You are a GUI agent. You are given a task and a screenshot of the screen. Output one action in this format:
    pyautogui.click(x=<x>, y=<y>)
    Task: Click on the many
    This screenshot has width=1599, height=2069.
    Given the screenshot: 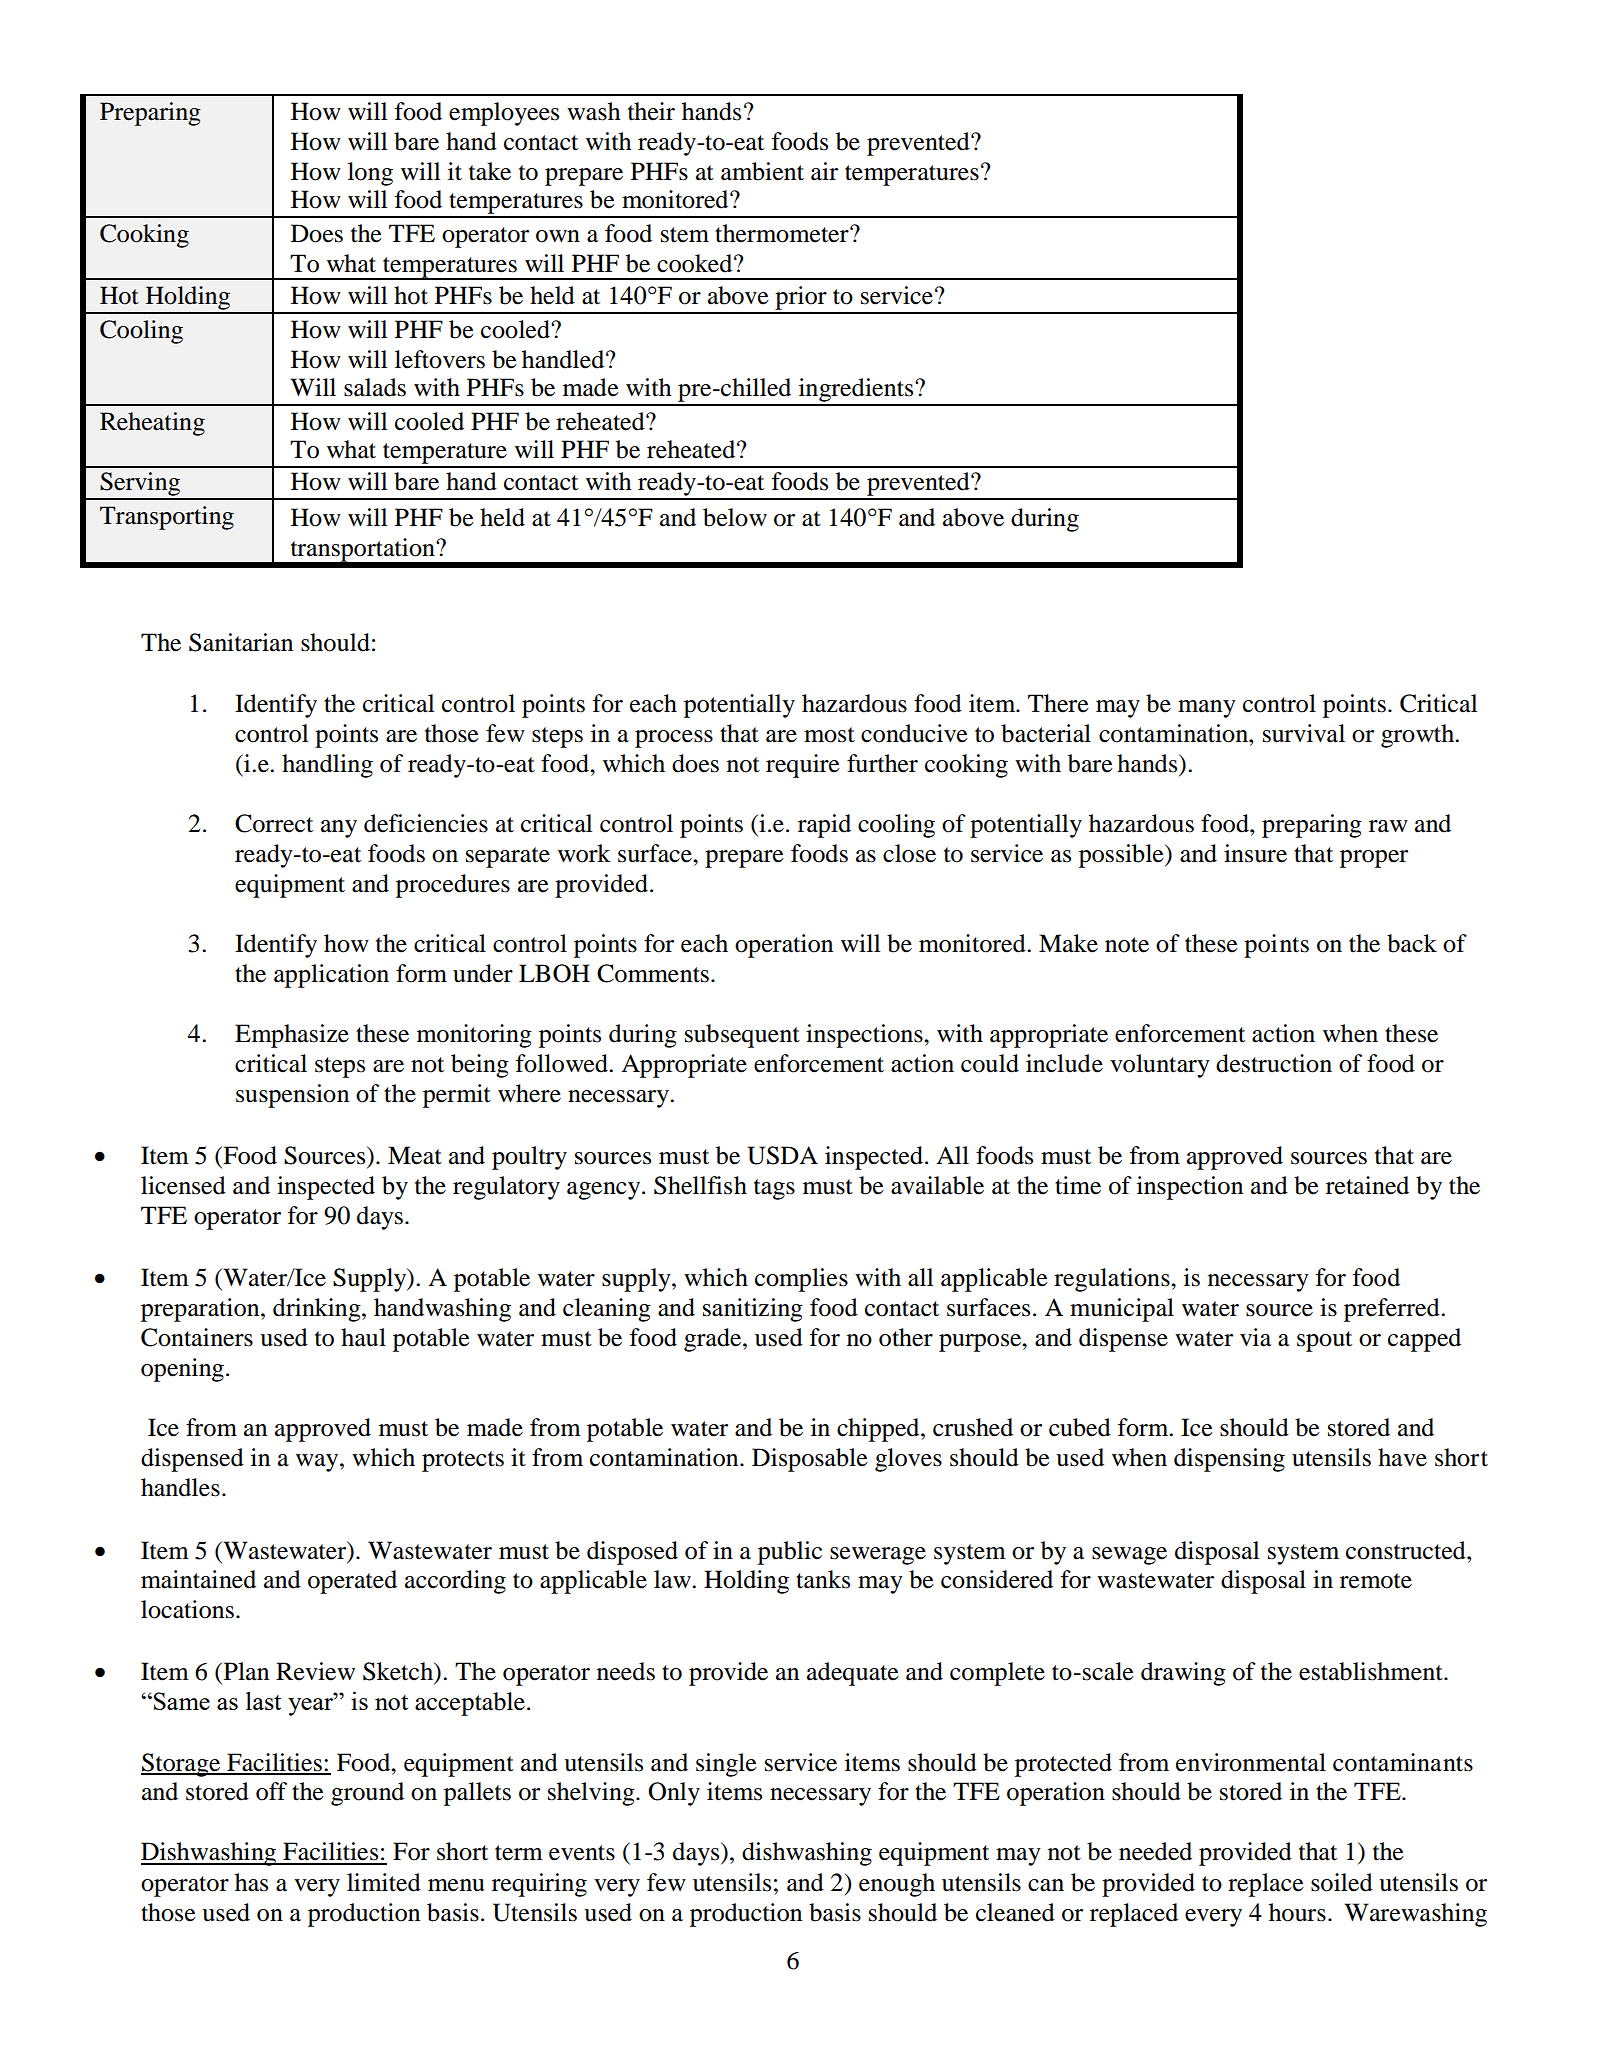 What is the action you would take?
    pyautogui.click(x=1207, y=709)
